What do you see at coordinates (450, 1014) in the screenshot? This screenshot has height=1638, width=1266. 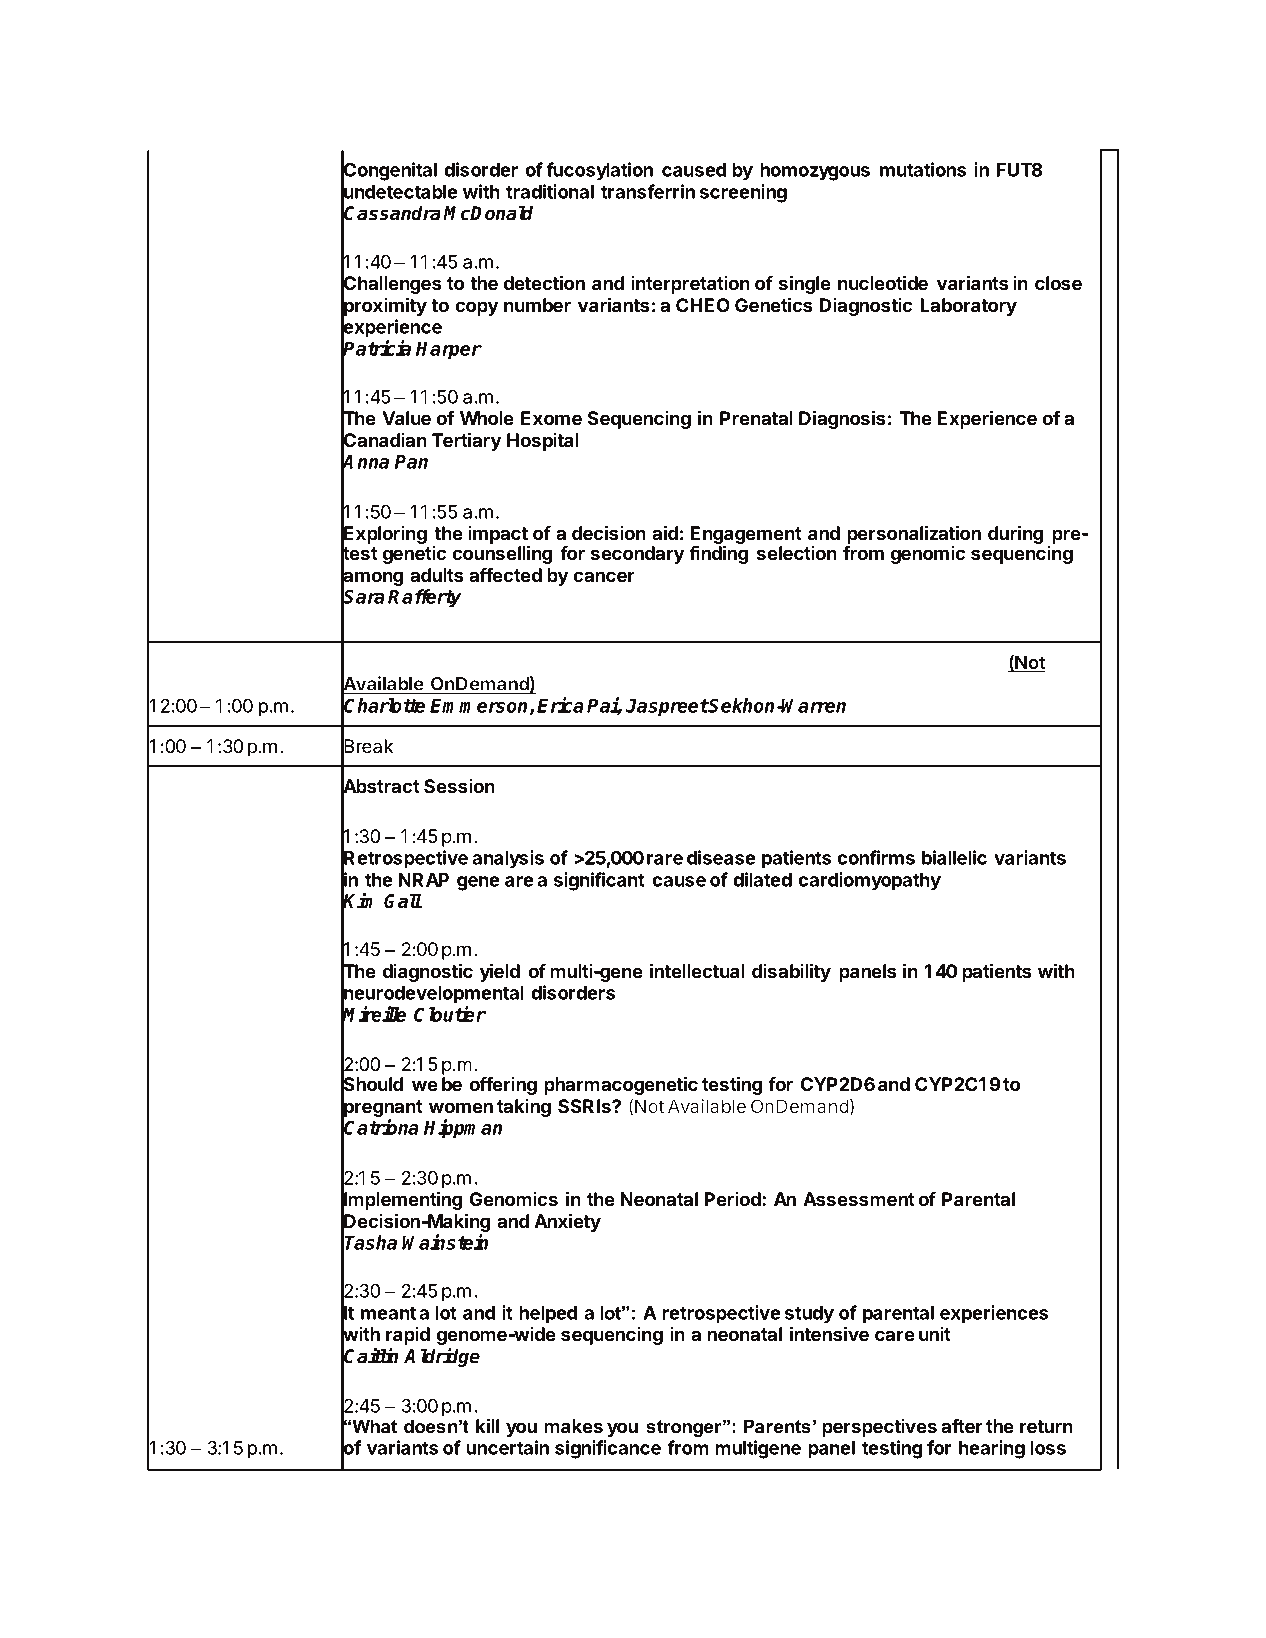 I see `Cloutier` at bounding box center [450, 1014].
